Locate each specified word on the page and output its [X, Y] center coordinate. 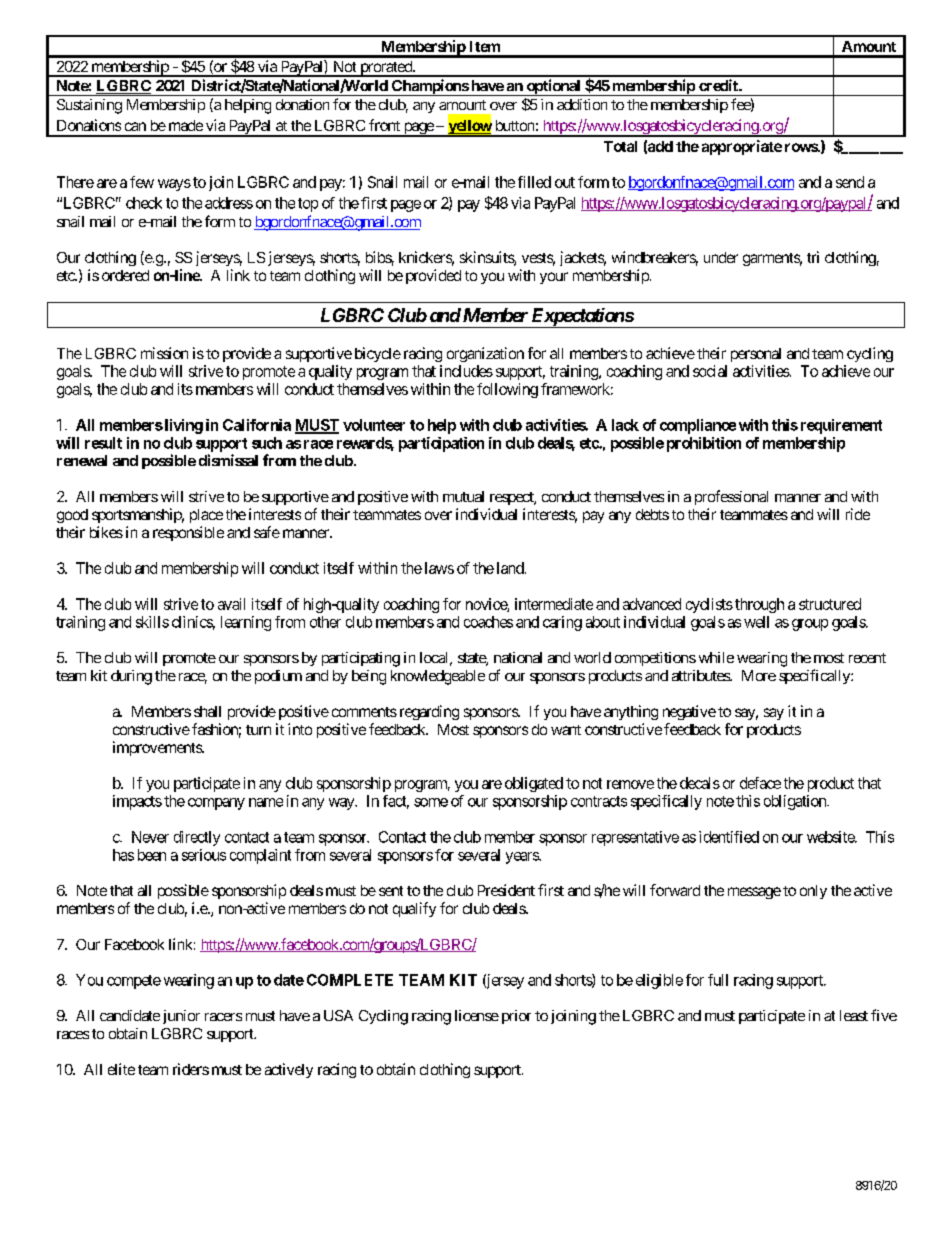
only [813, 892]
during [131, 677]
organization [485, 354]
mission [164, 353]
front [384, 125]
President [506, 890]
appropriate [742, 147]
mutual [463, 496]
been [152, 855]
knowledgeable [438, 677]
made [186, 125]
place [206, 516]
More [759, 675]
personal [756, 355]
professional [731, 497]
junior [181, 1017]
